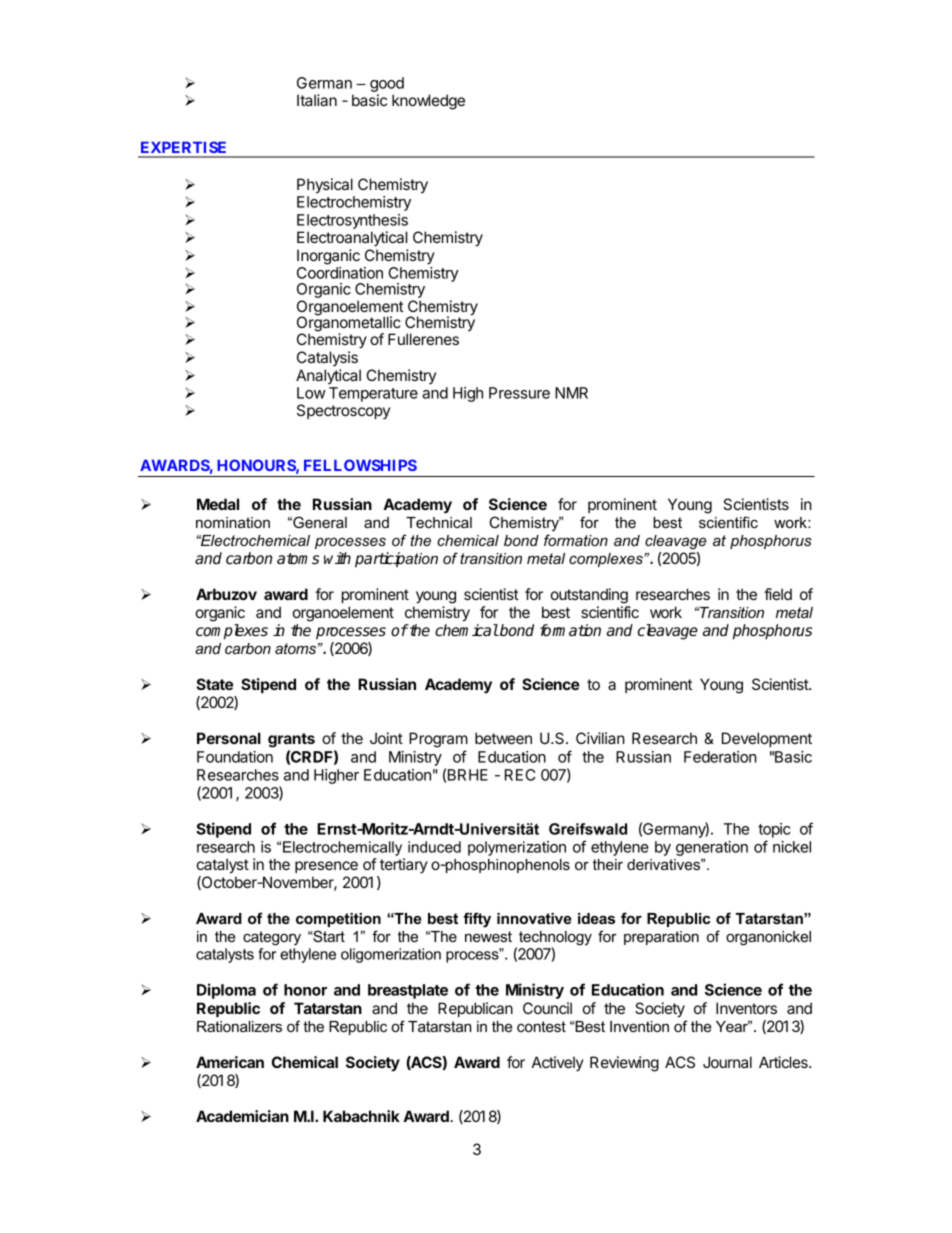 The image size is (952, 1233). Describe the element at coordinates (317, 100) in the screenshot. I see `Italian` at that location.
